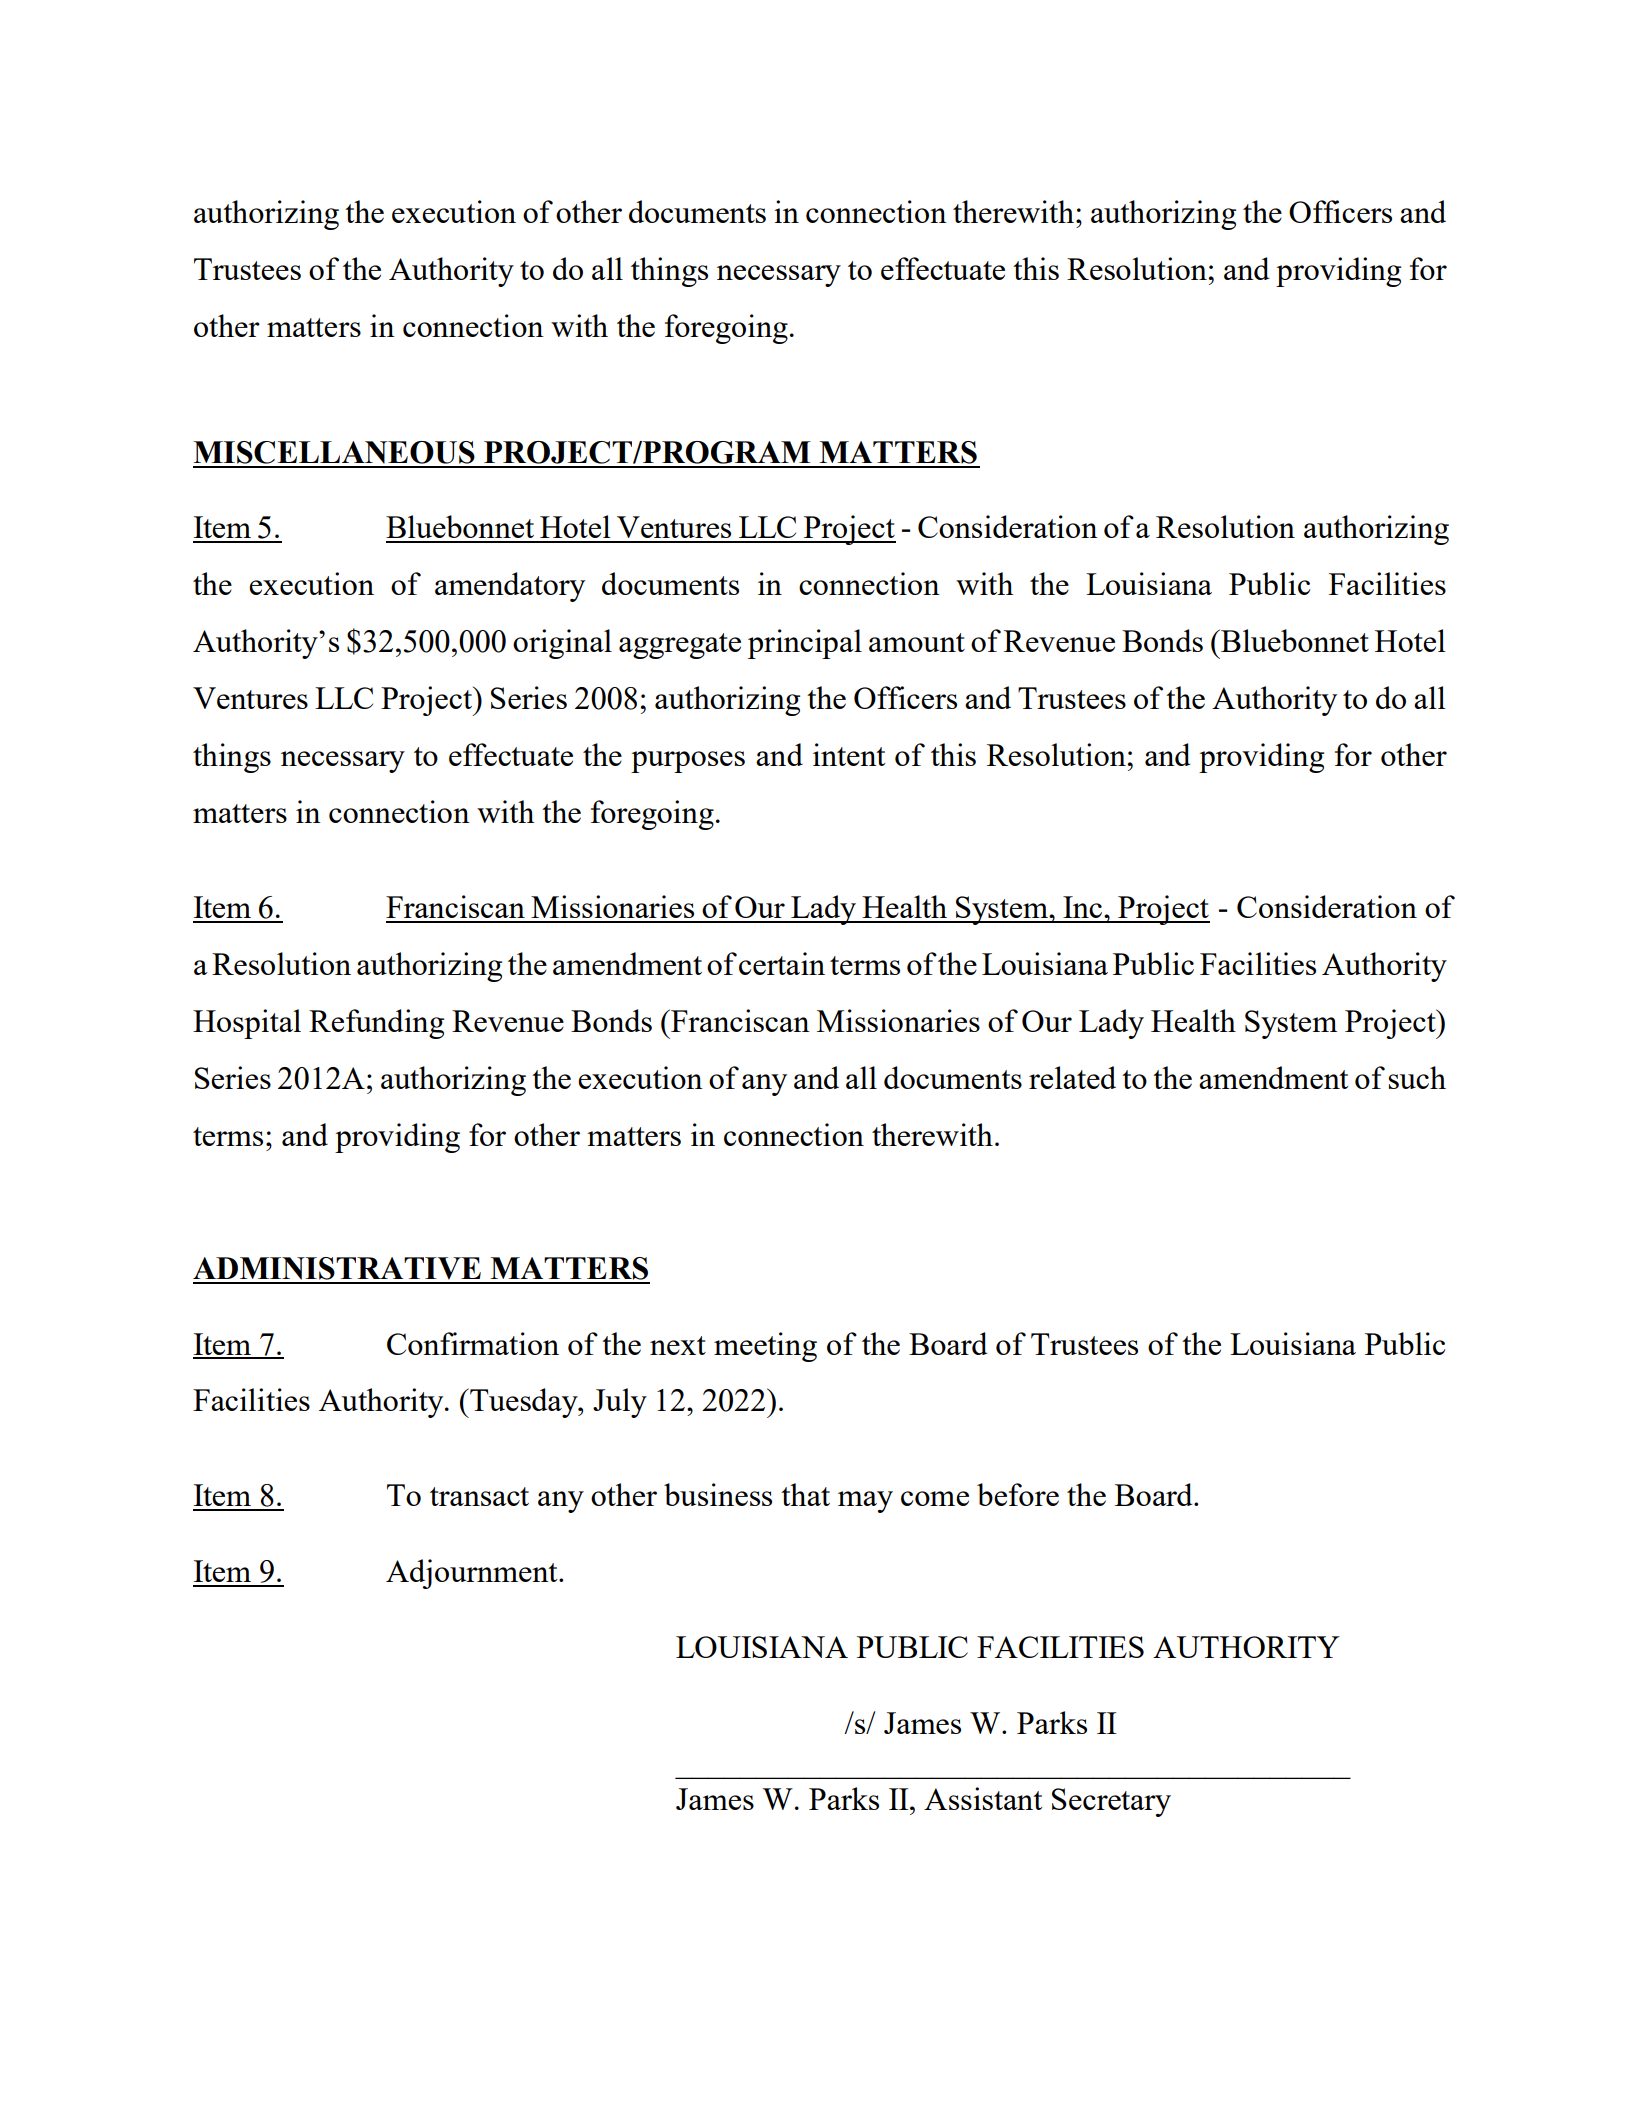 The width and height of the document is (1641, 2123). Describe the element at coordinates (473, 1574) in the document. I see `Adjournment` at that location.
